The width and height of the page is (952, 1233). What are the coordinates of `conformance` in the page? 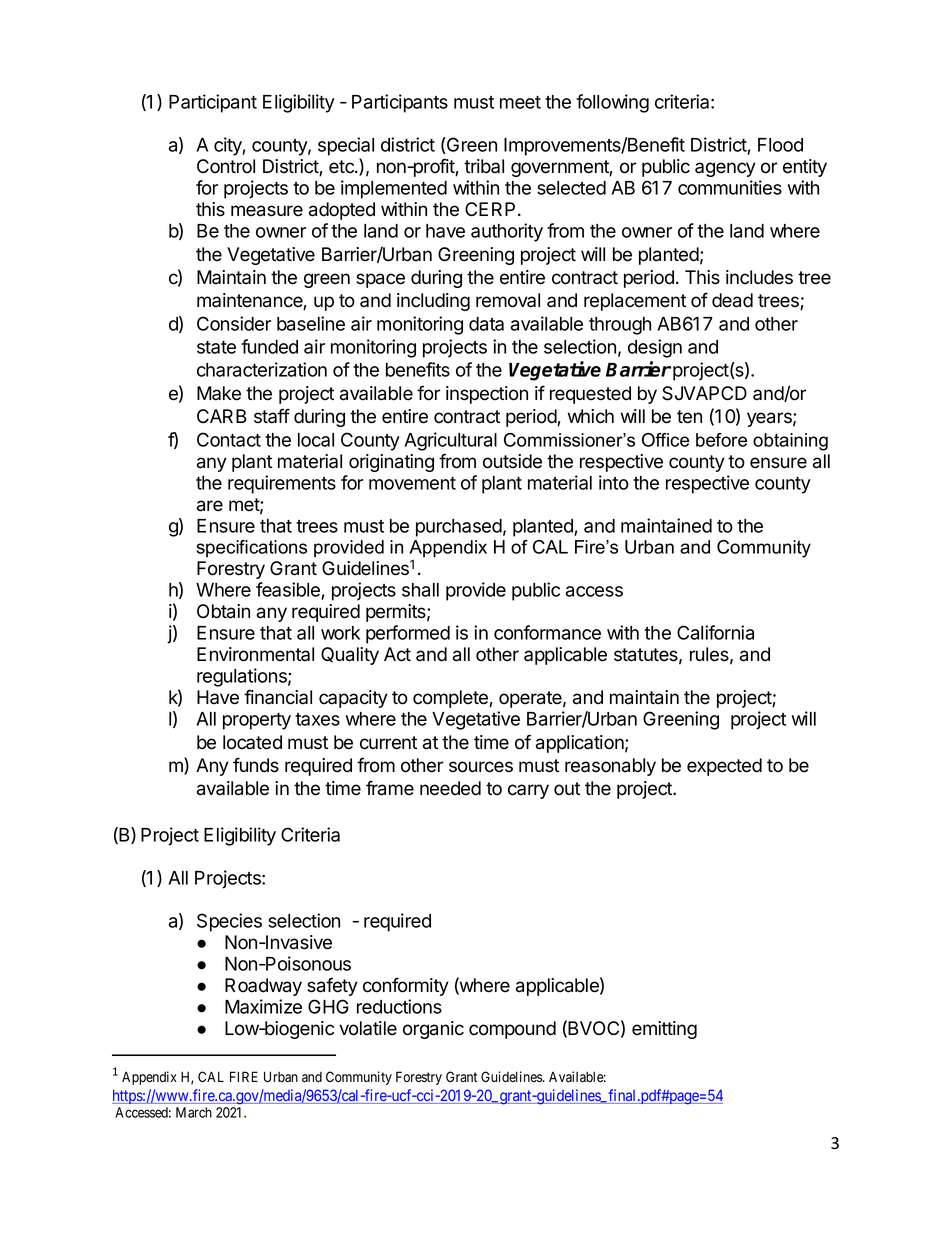 It's located at (547, 632).
